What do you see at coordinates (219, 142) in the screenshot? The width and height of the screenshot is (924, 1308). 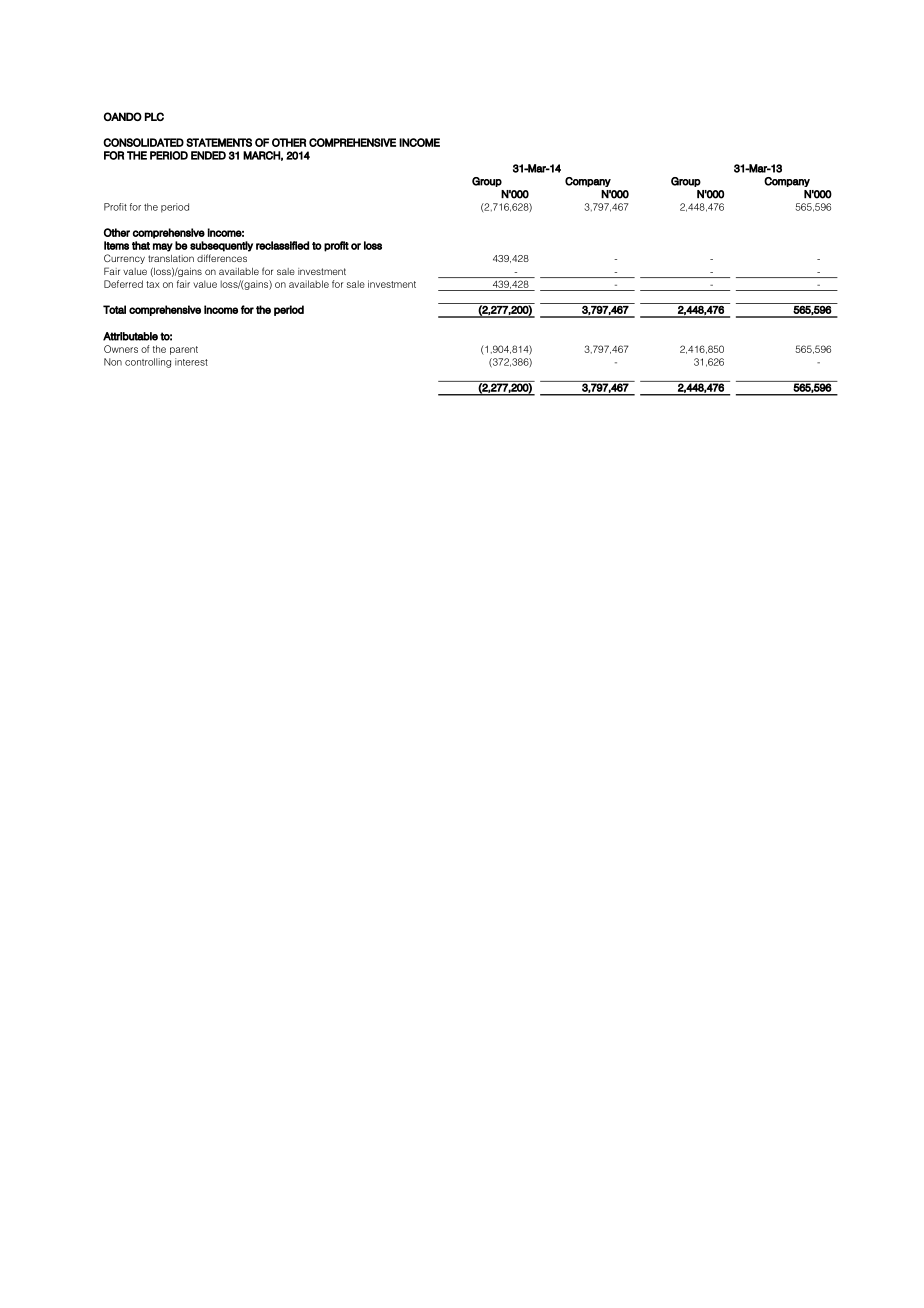 I see `STATEMENTS` at bounding box center [219, 142].
